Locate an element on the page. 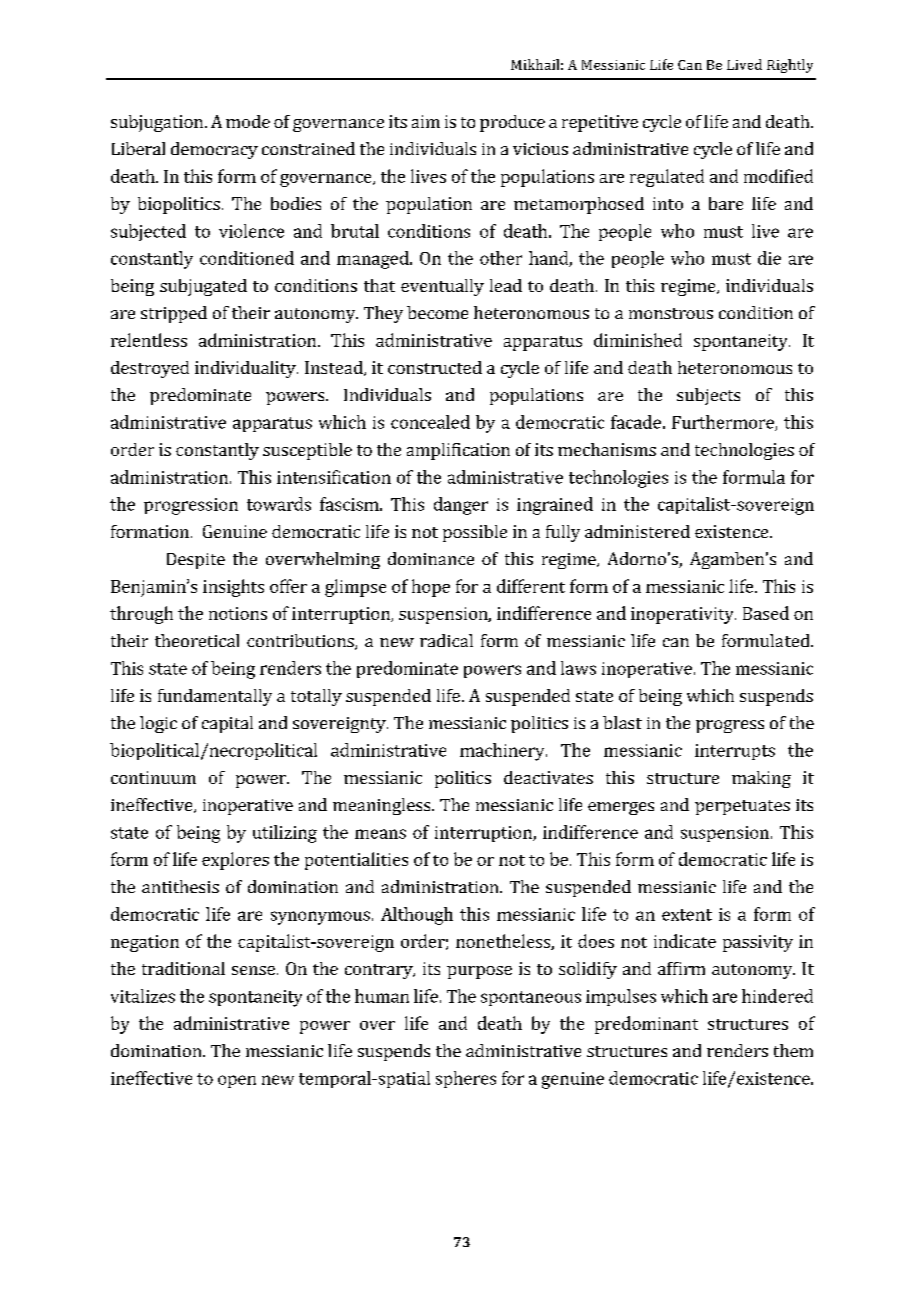 The image size is (924, 1308). aim is located at coordinates (426, 121).
